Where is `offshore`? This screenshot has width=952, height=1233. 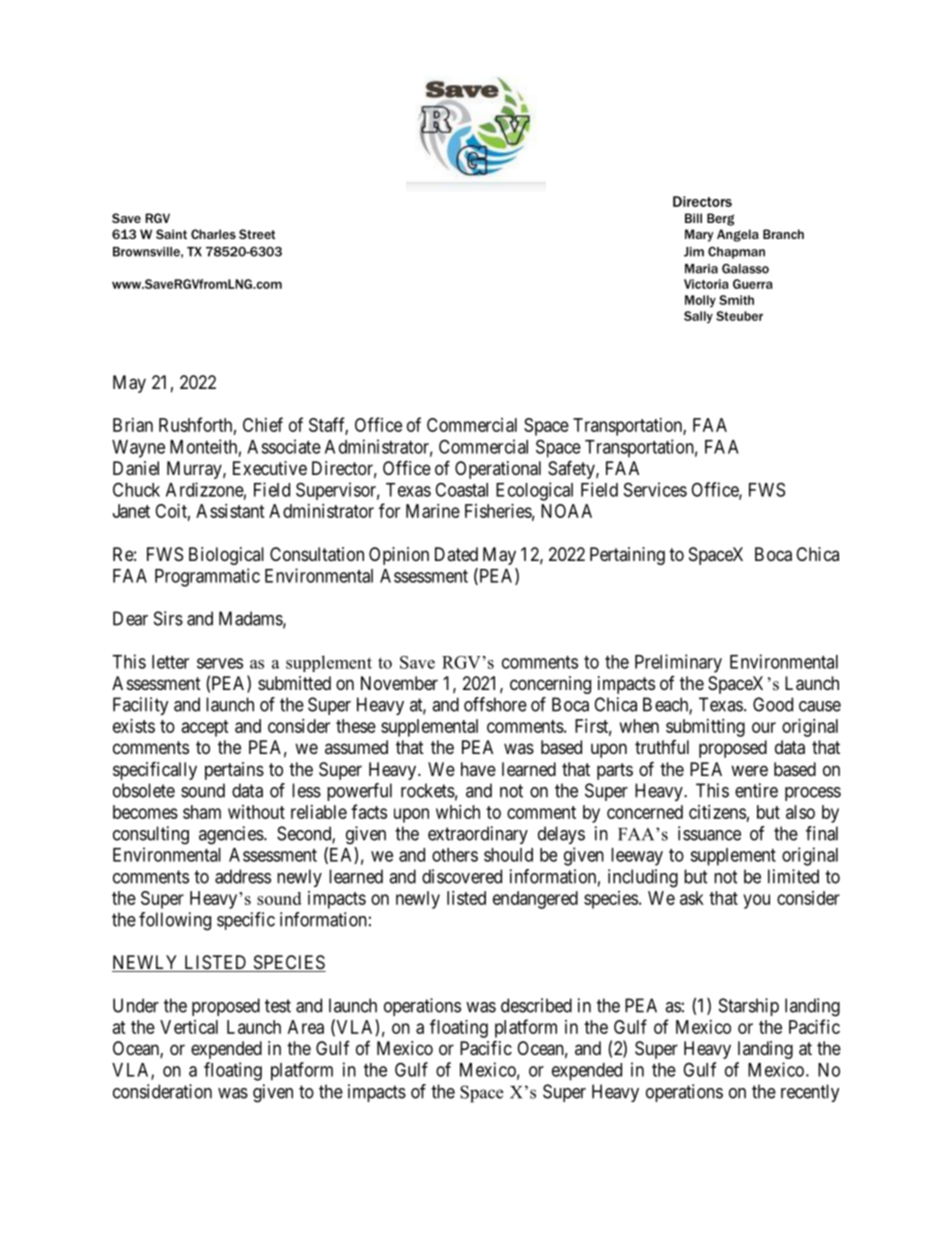
offshore is located at coordinates (495, 704).
